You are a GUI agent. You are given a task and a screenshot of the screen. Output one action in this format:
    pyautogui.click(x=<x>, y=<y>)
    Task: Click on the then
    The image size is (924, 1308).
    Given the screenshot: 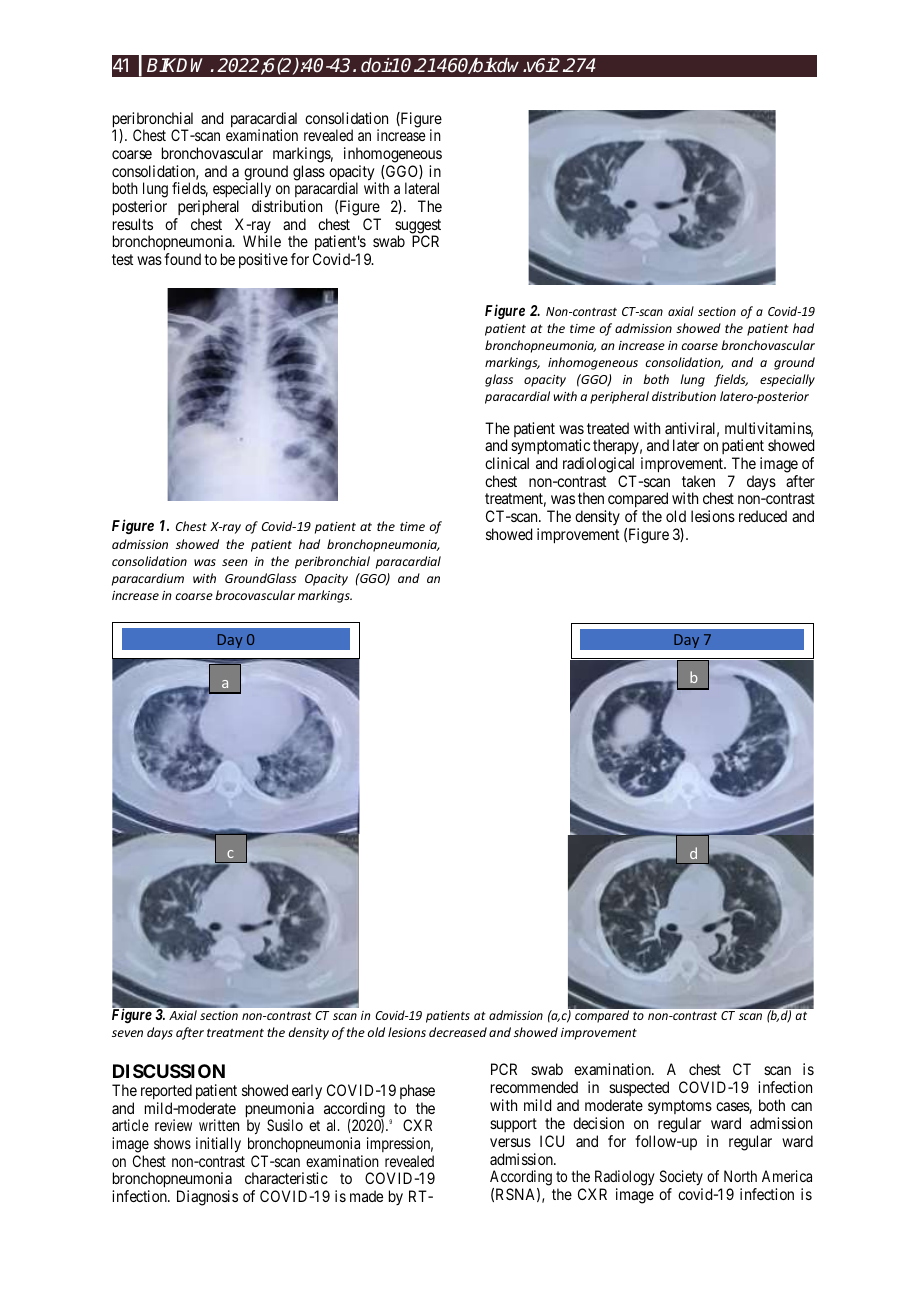 What is the action you would take?
    pyautogui.click(x=591, y=498)
